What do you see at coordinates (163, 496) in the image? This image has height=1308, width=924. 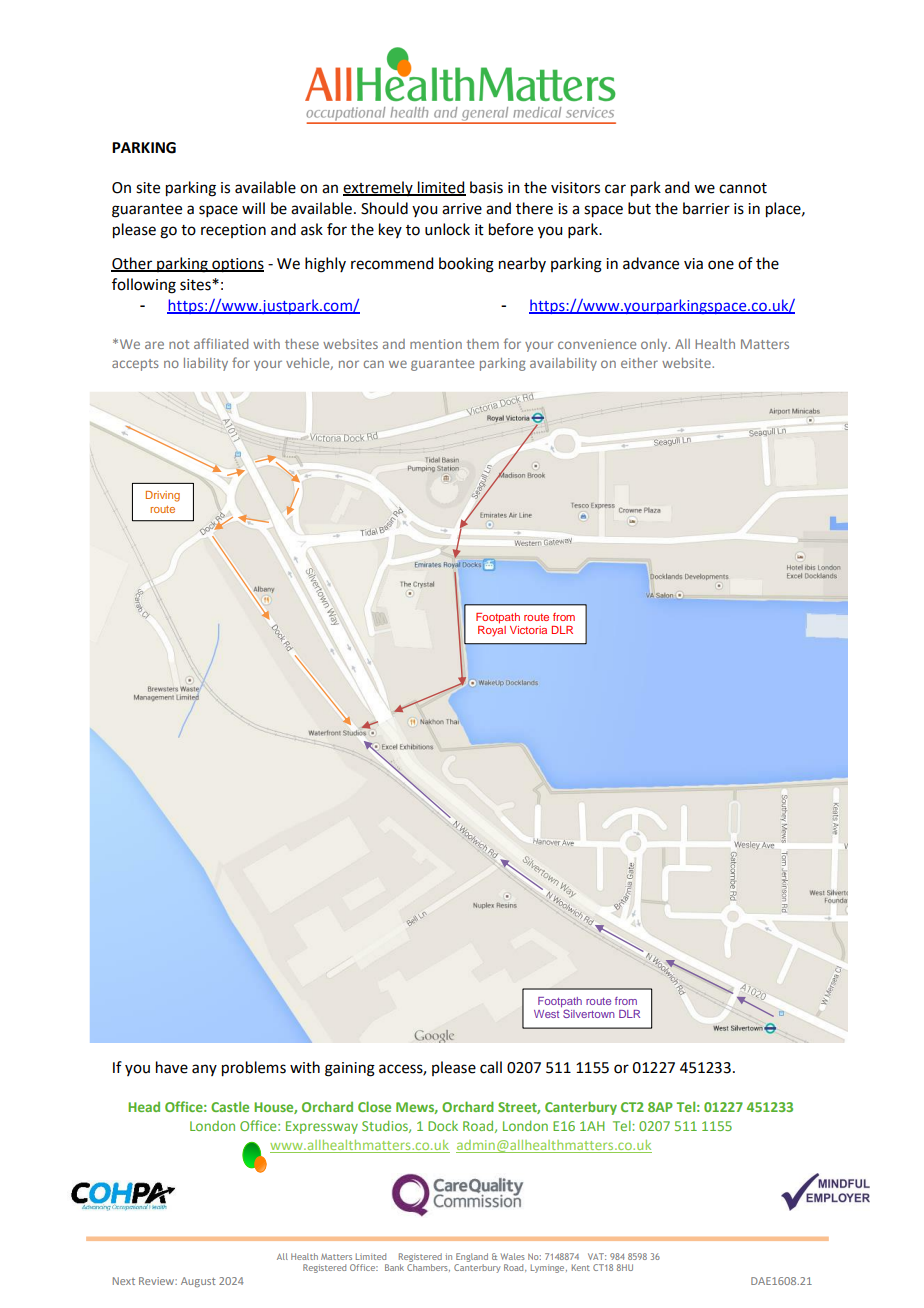 I see `Driving` at bounding box center [163, 496].
